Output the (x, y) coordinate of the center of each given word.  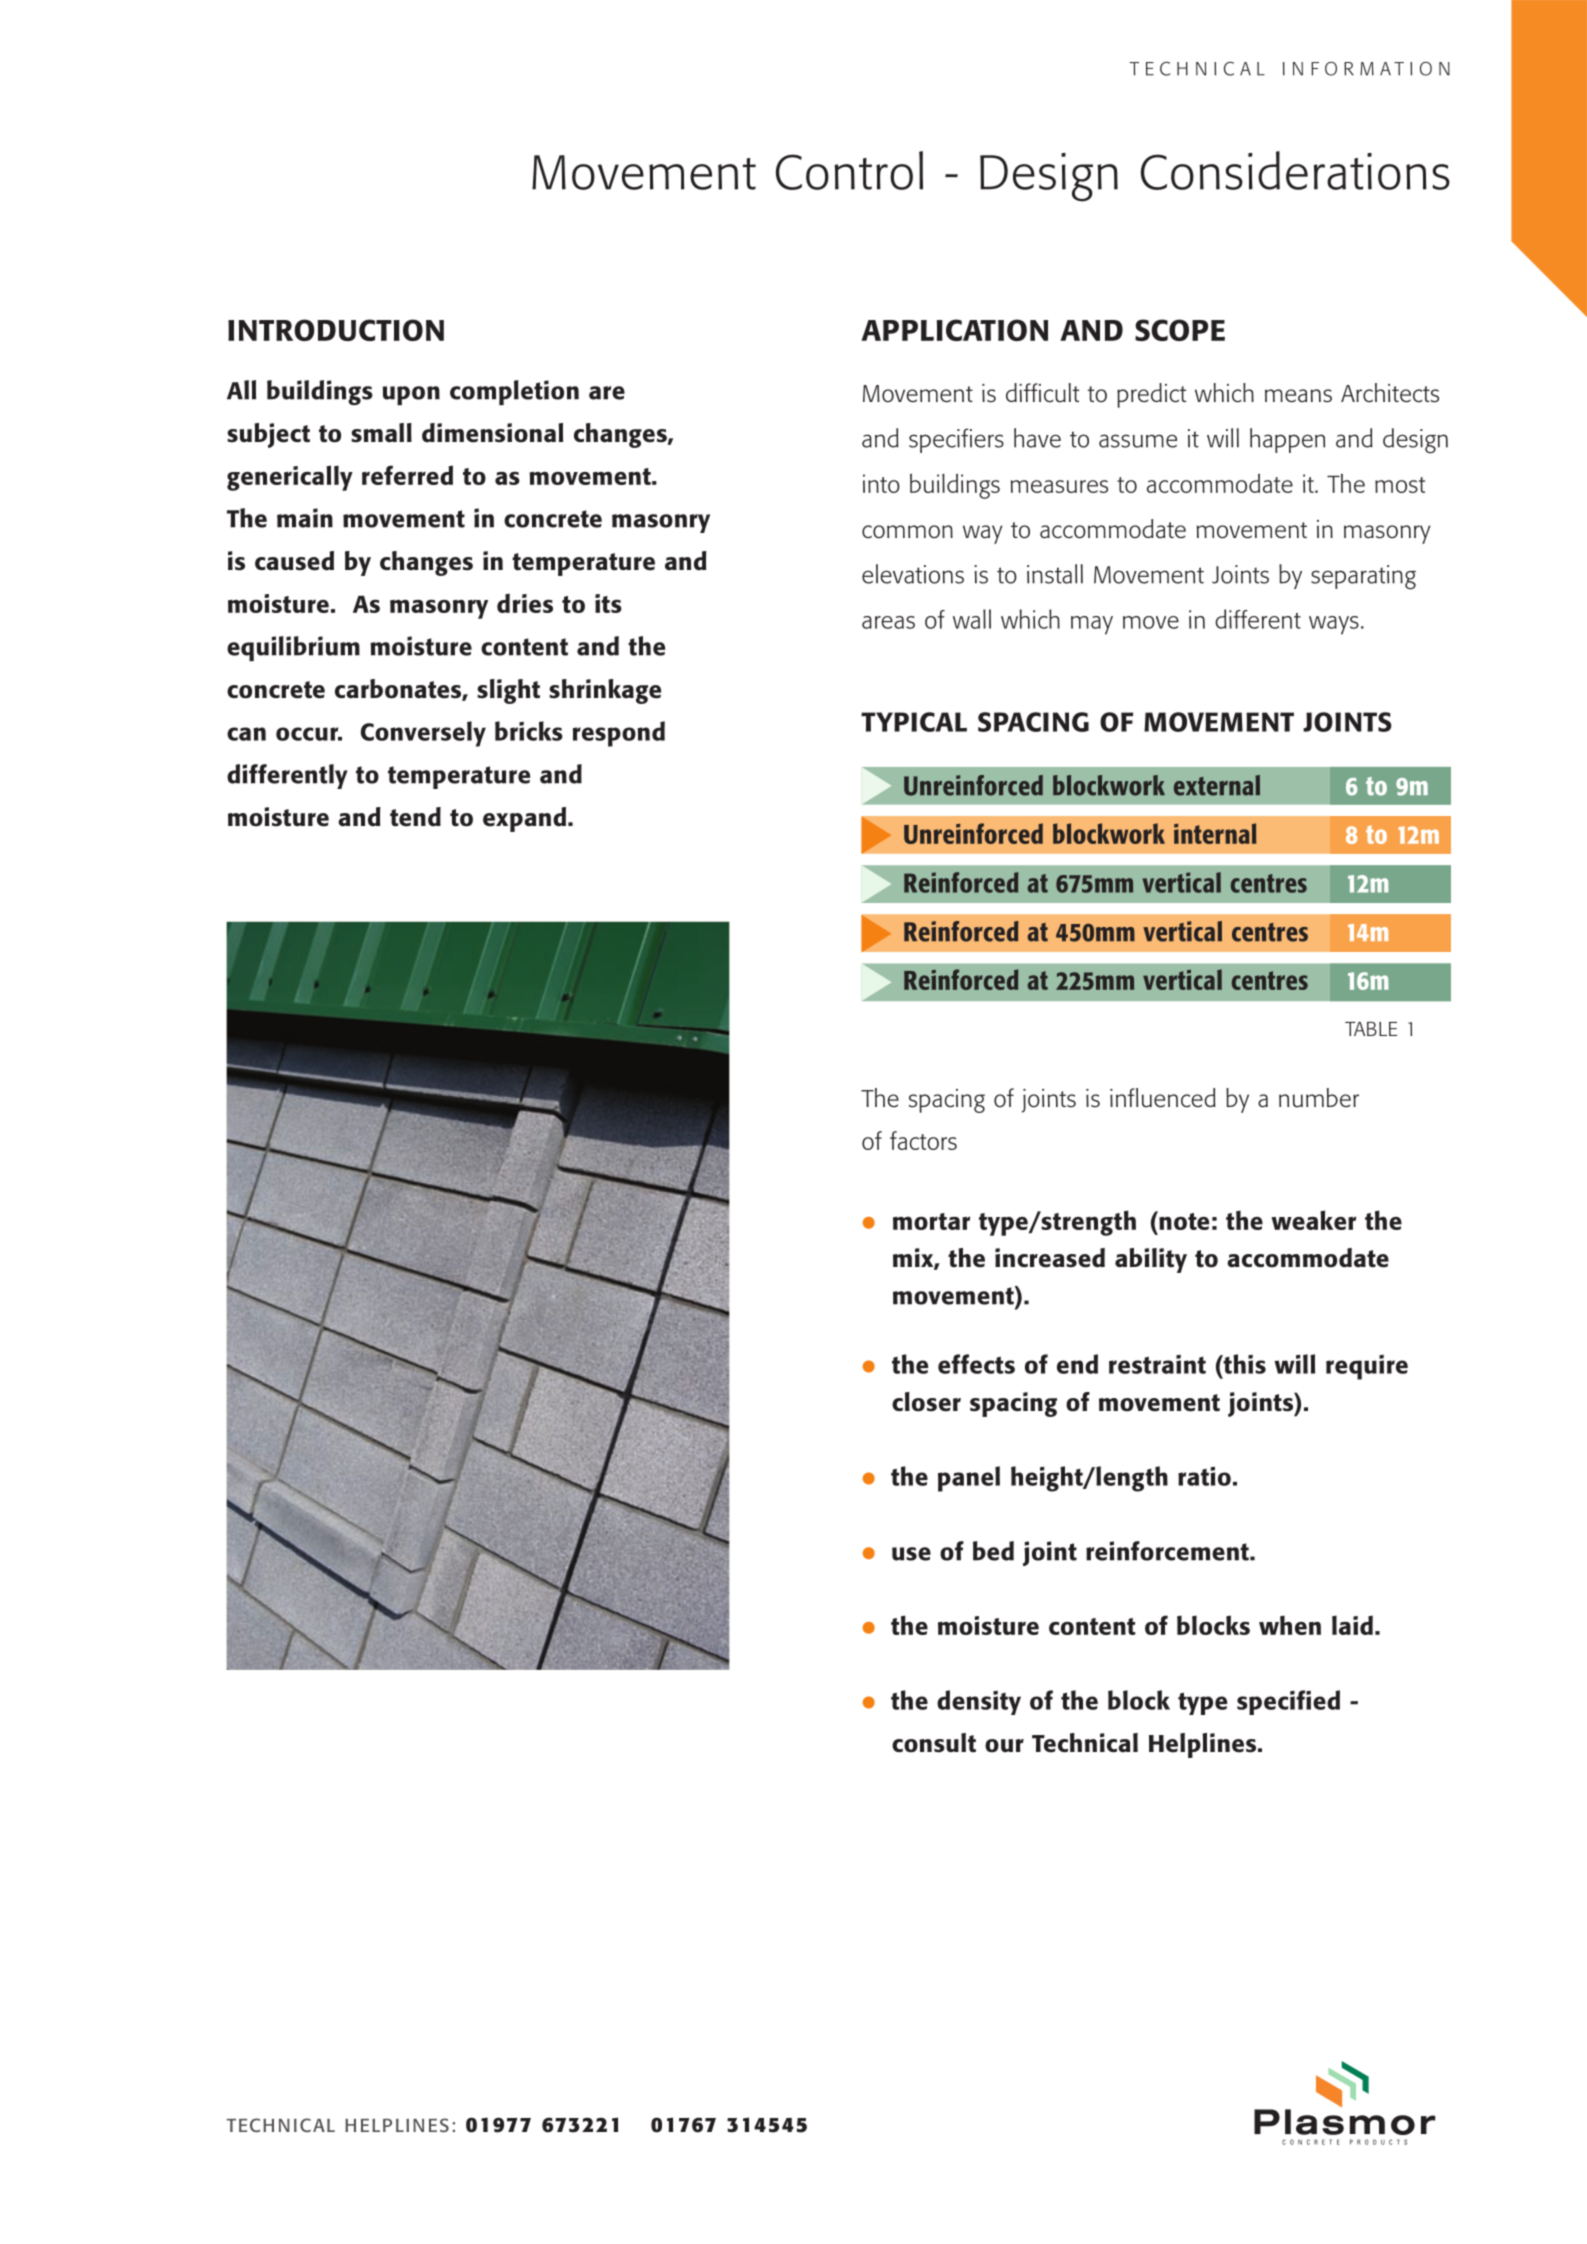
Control (849, 170)
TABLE (1371, 1029)
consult (934, 1743)
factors (923, 1140)
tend (415, 817)
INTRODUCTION (336, 330)
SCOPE (1180, 330)
